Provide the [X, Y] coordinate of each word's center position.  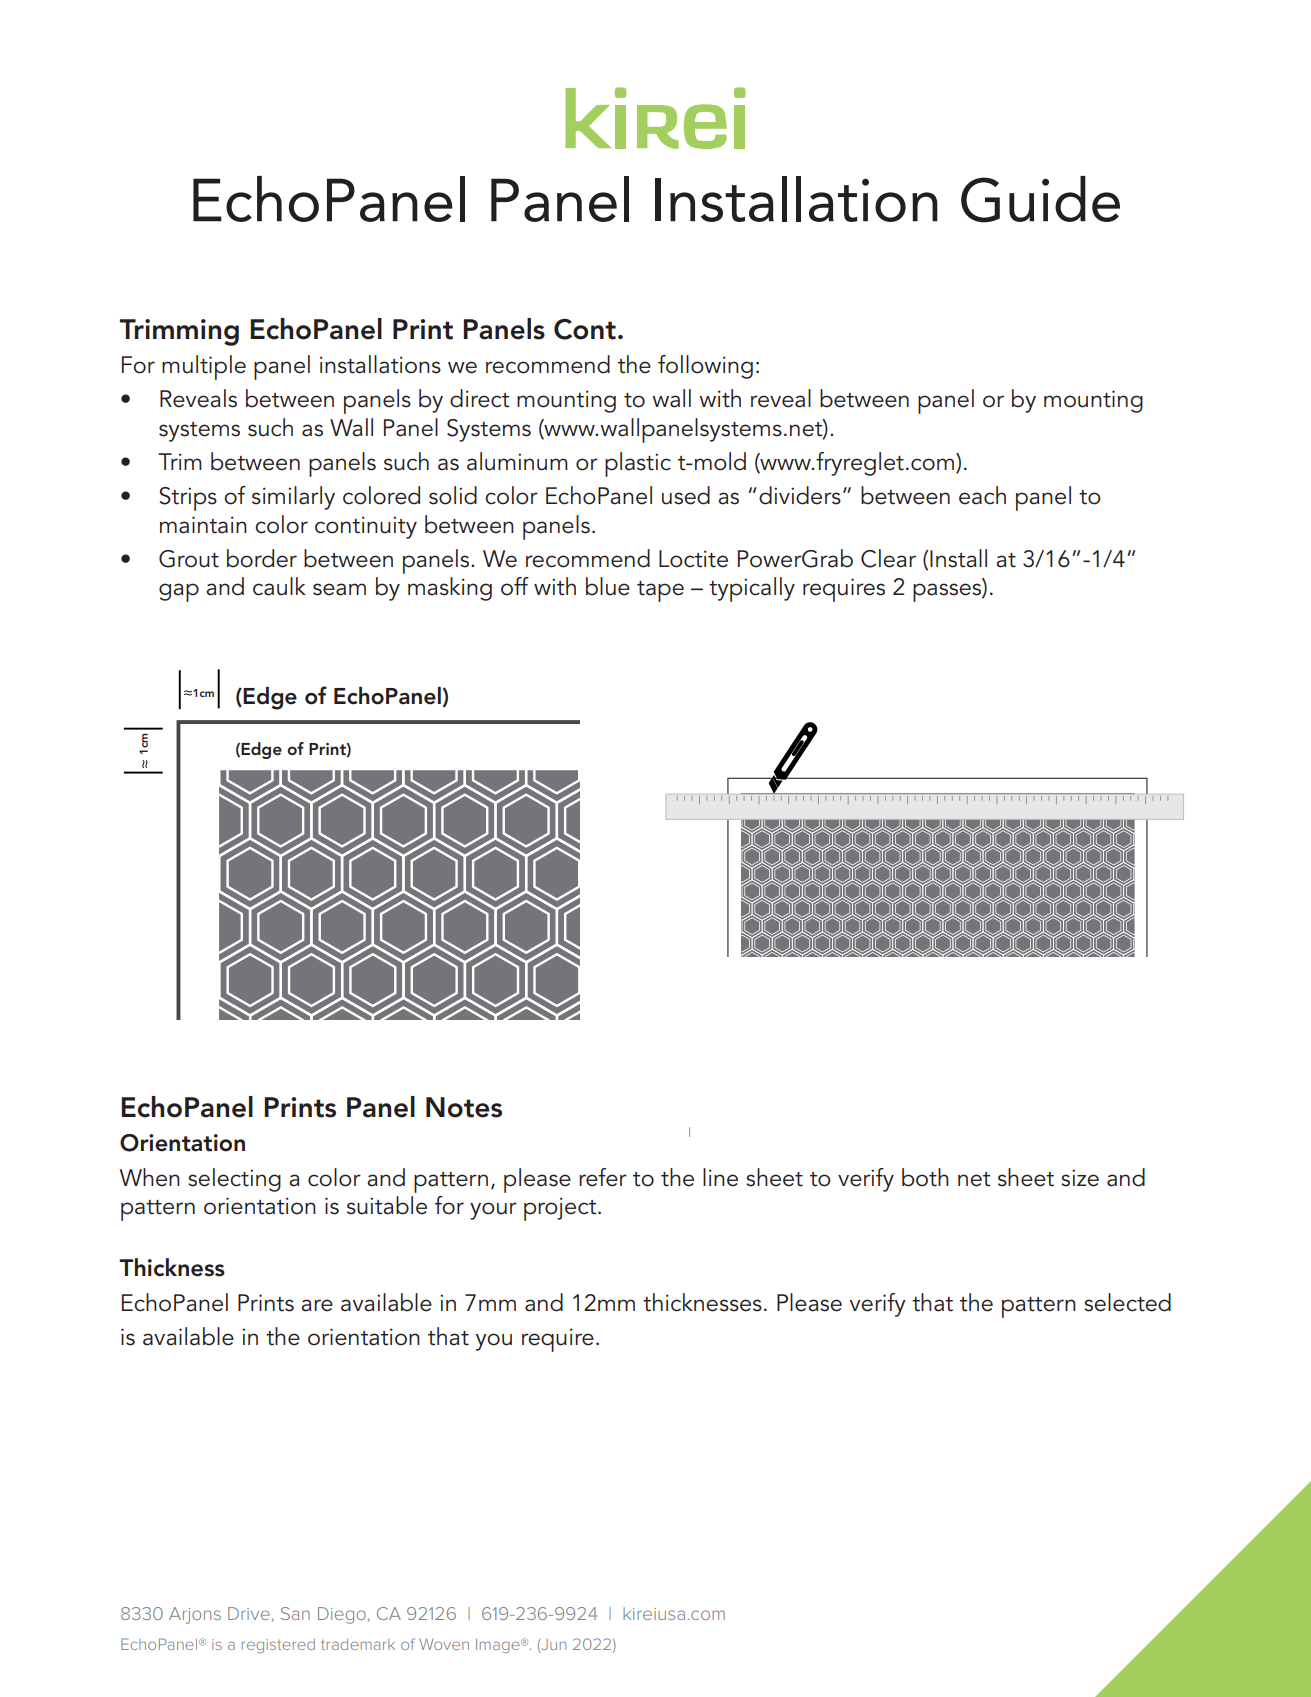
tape [660, 591]
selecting [234, 1180]
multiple [204, 367]
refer [603, 1177]
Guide [1040, 199]
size [1080, 1178]
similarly [293, 498]
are [317, 1305]
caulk [279, 586]
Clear [888, 558]
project [561, 1209]
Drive [249, 1613]
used [686, 495]
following [705, 367]
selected [1127, 1302]
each [982, 495]
